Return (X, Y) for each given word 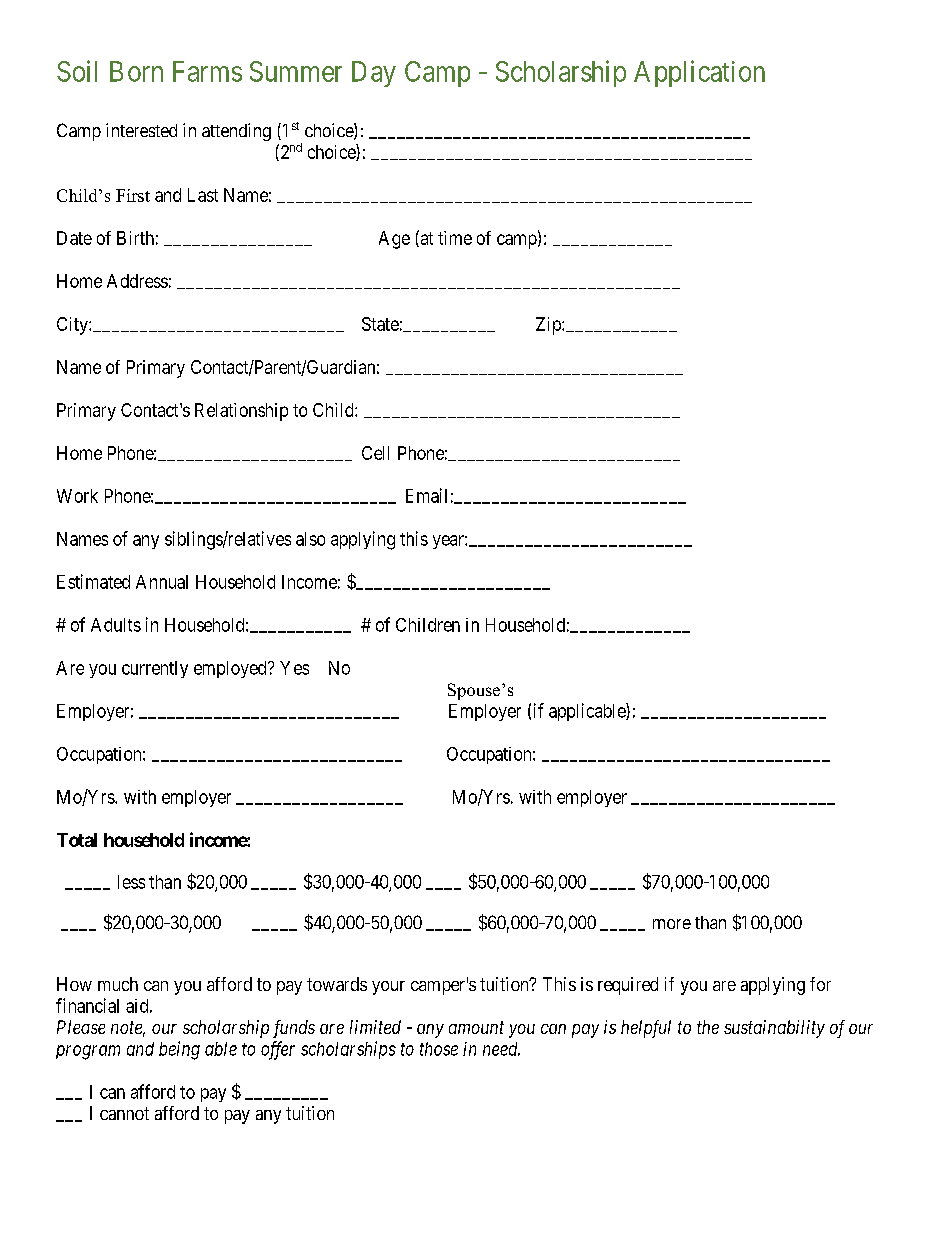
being (179, 1050)
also (310, 539)
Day (374, 74)
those (439, 1049)
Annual (162, 582)
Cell (375, 453)
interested (141, 130)
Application (699, 73)
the (708, 1027)
